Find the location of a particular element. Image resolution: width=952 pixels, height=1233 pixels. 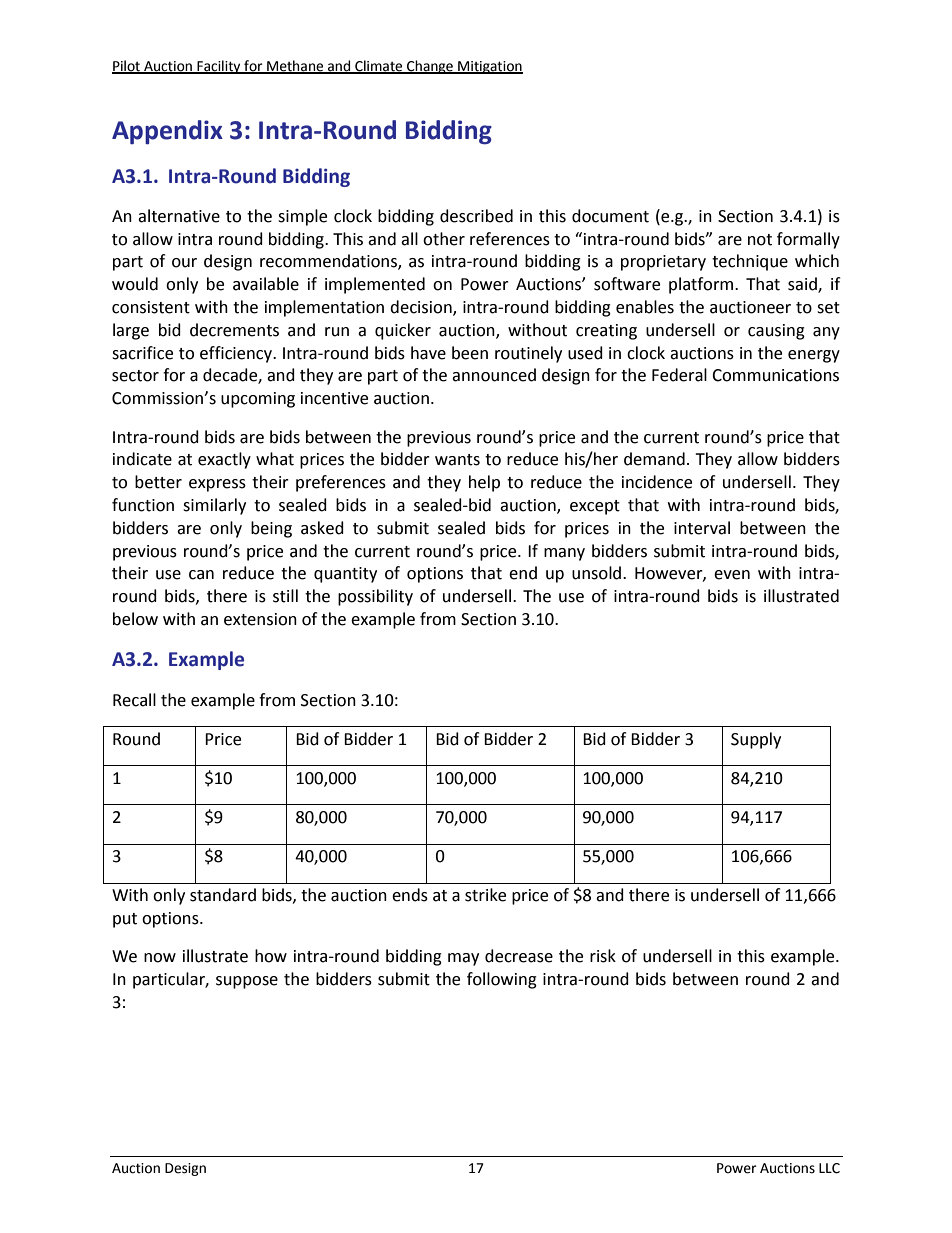

Facility is located at coordinates (219, 67).
